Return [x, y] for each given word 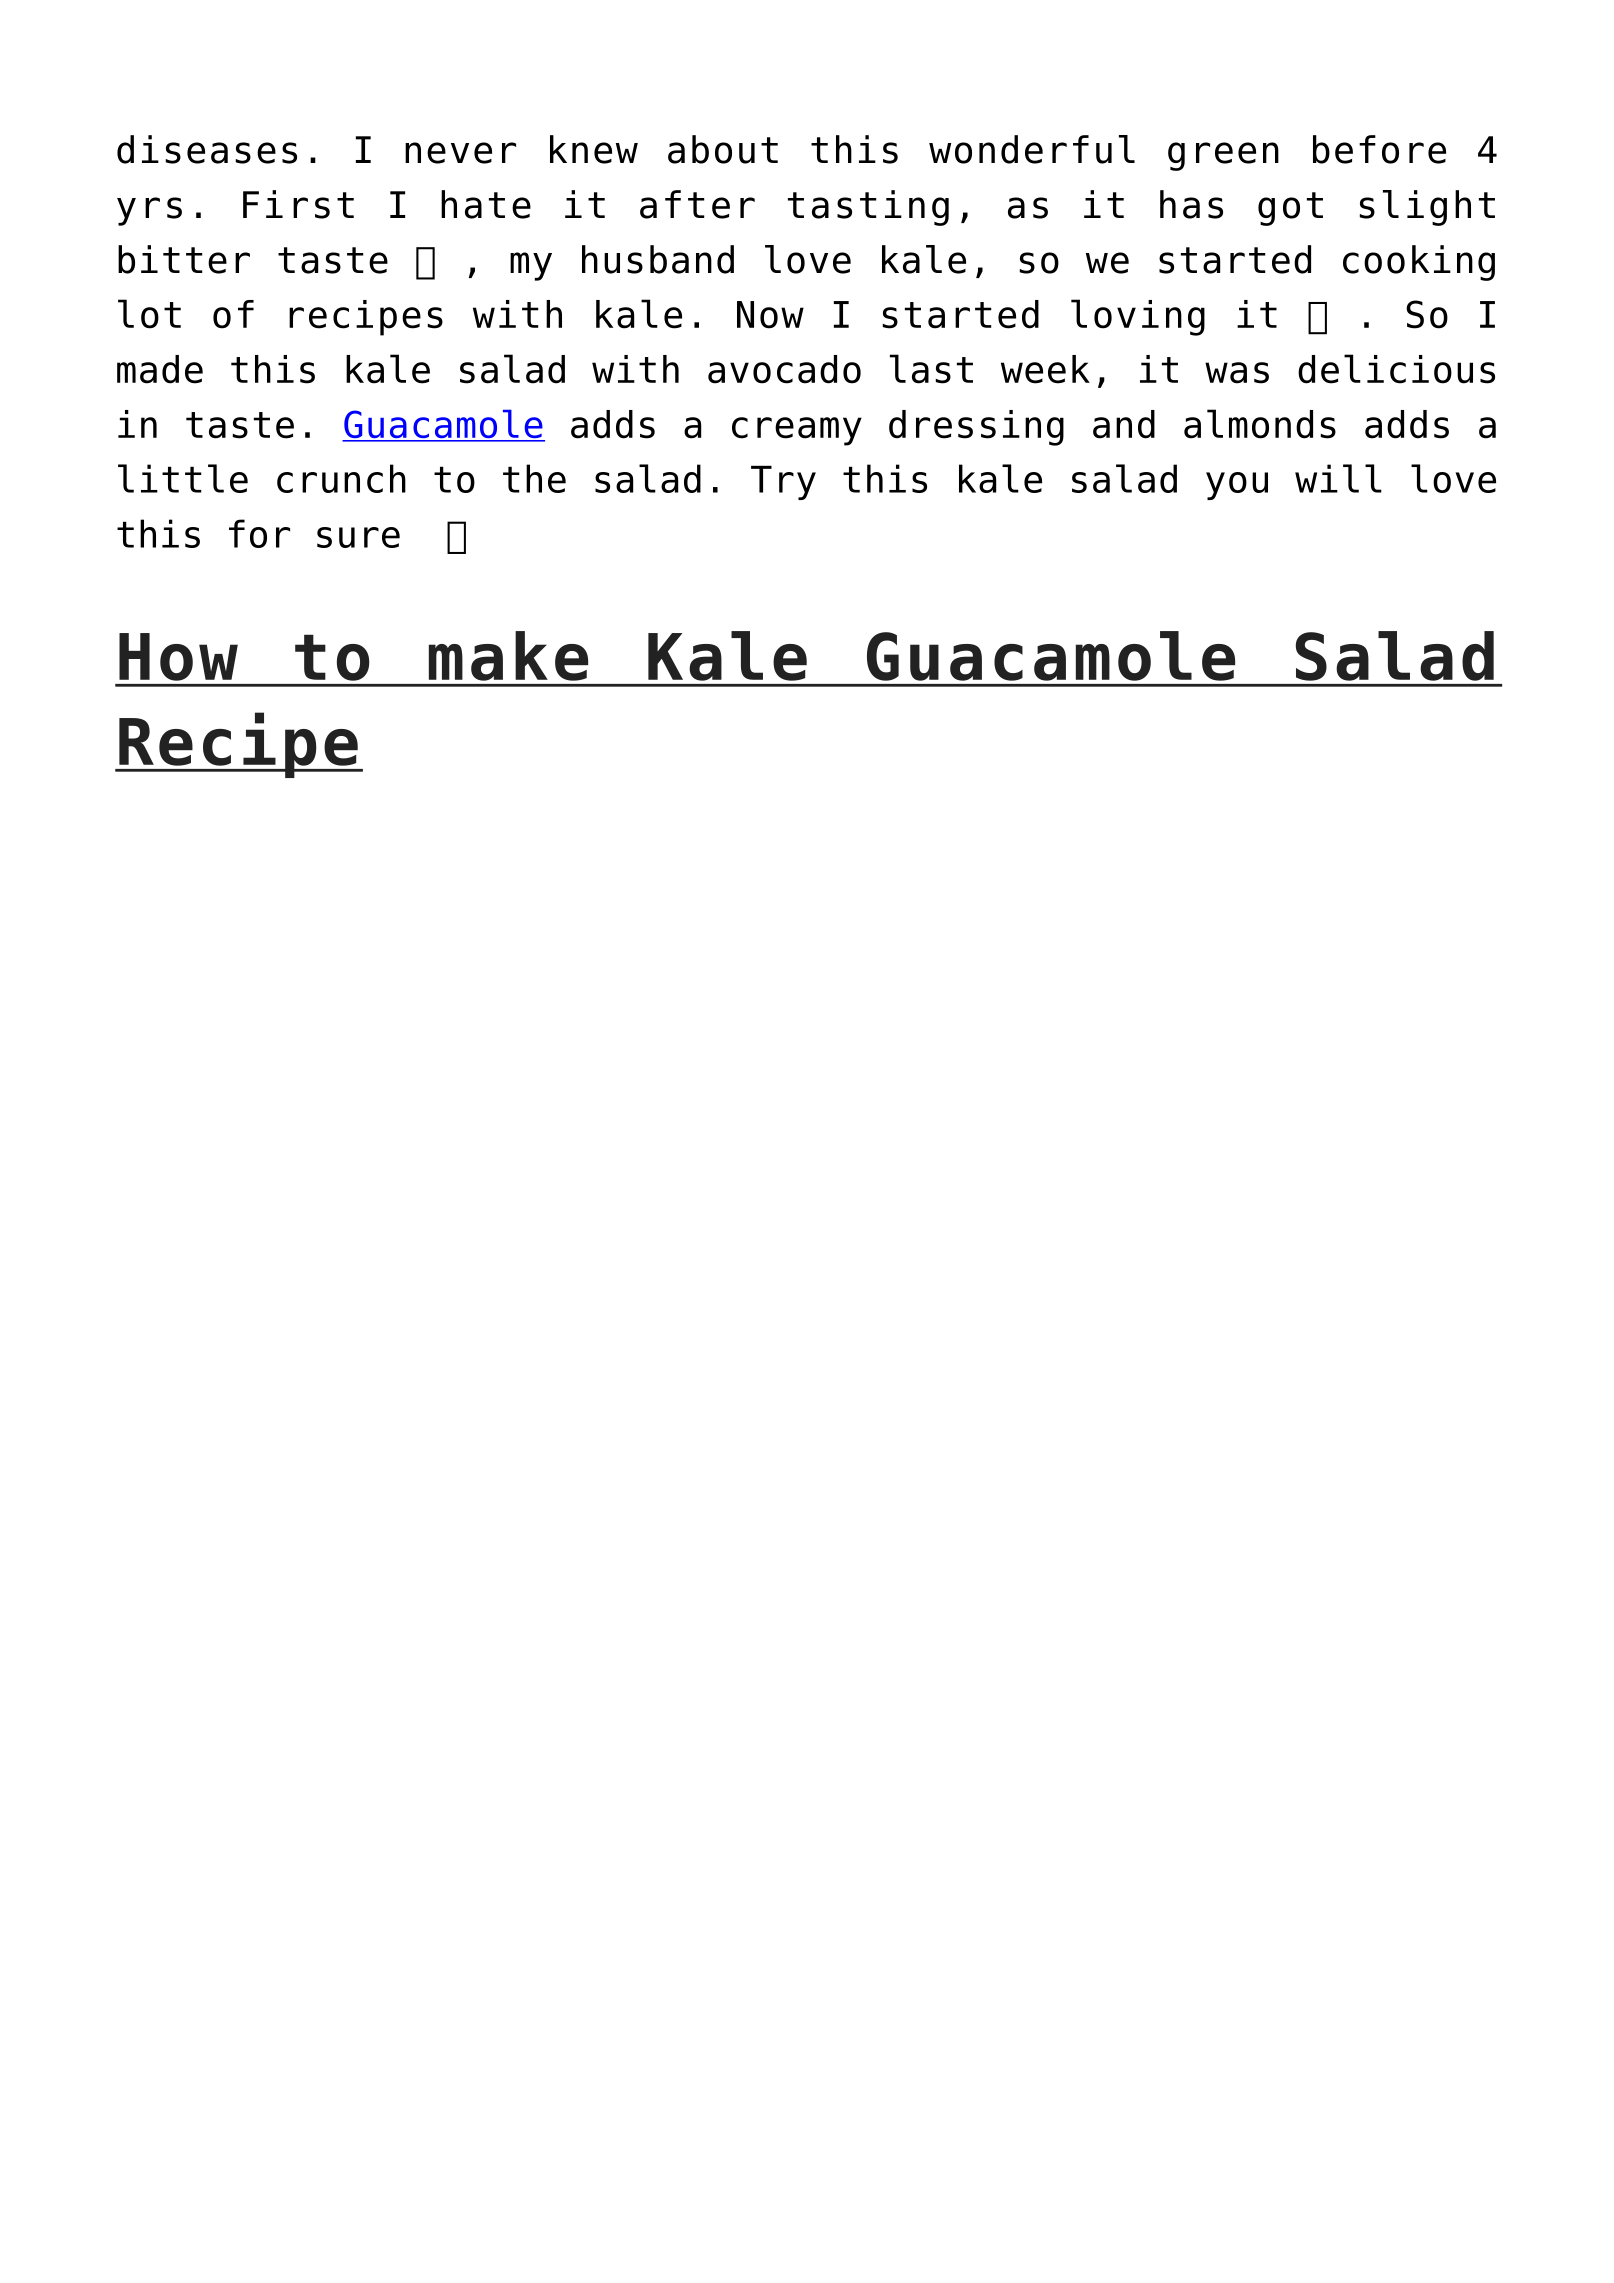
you [1237, 486]
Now [770, 315]
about [723, 149]
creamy [797, 431]
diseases [207, 149]
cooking [1419, 263]
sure [358, 537]
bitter [184, 259]
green [1223, 156]
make [508, 656]
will [1338, 478]
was [1237, 373]
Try [783, 483]
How [178, 657]
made [160, 369]
